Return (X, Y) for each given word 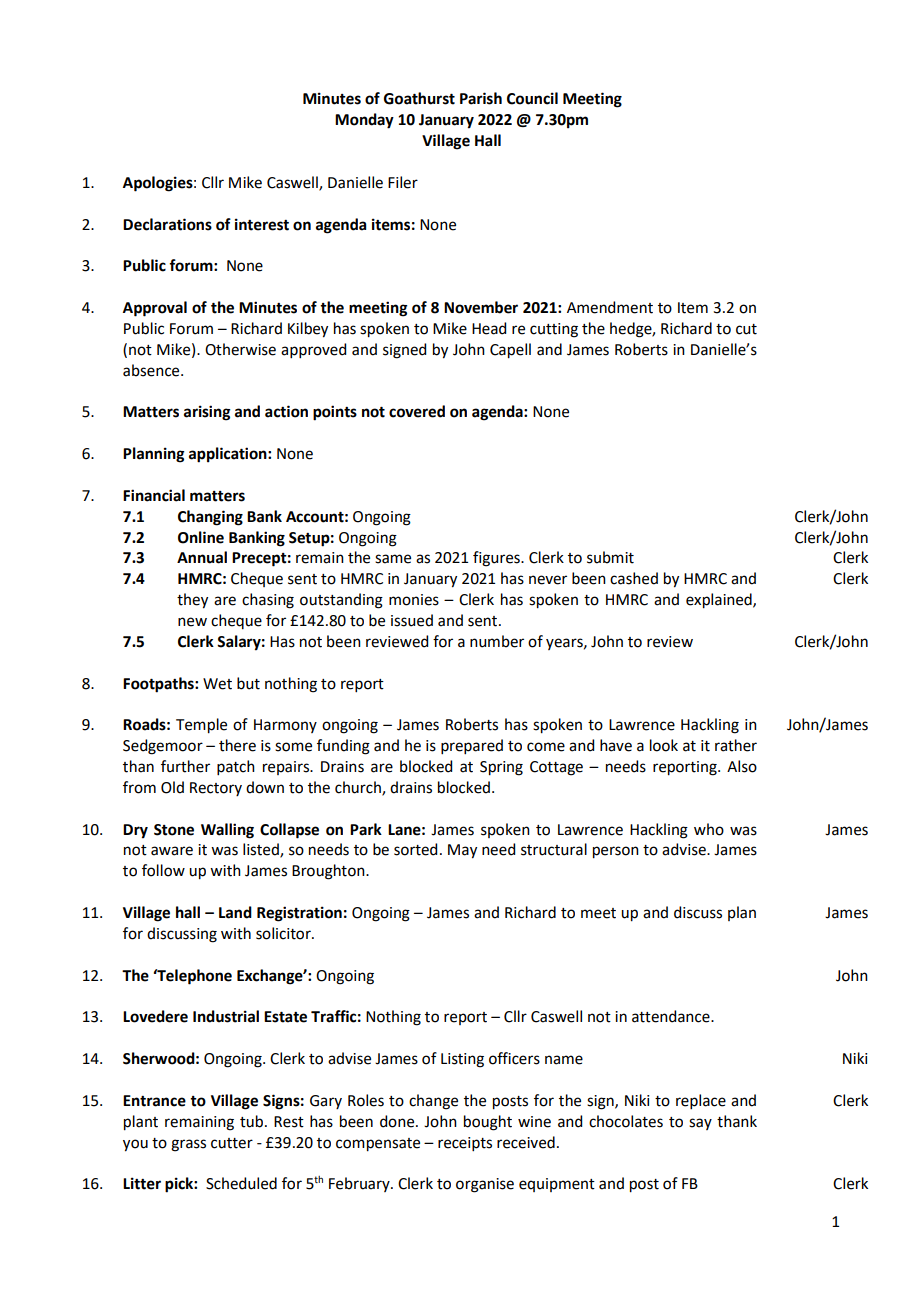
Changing (210, 518)
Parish (481, 98)
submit (610, 557)
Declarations (167, 224)
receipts (465, 1144)
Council (532, 98)
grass (188, 1145)
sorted (415, 849)
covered (417, 411)
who (709, 829)
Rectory (216, 789)
